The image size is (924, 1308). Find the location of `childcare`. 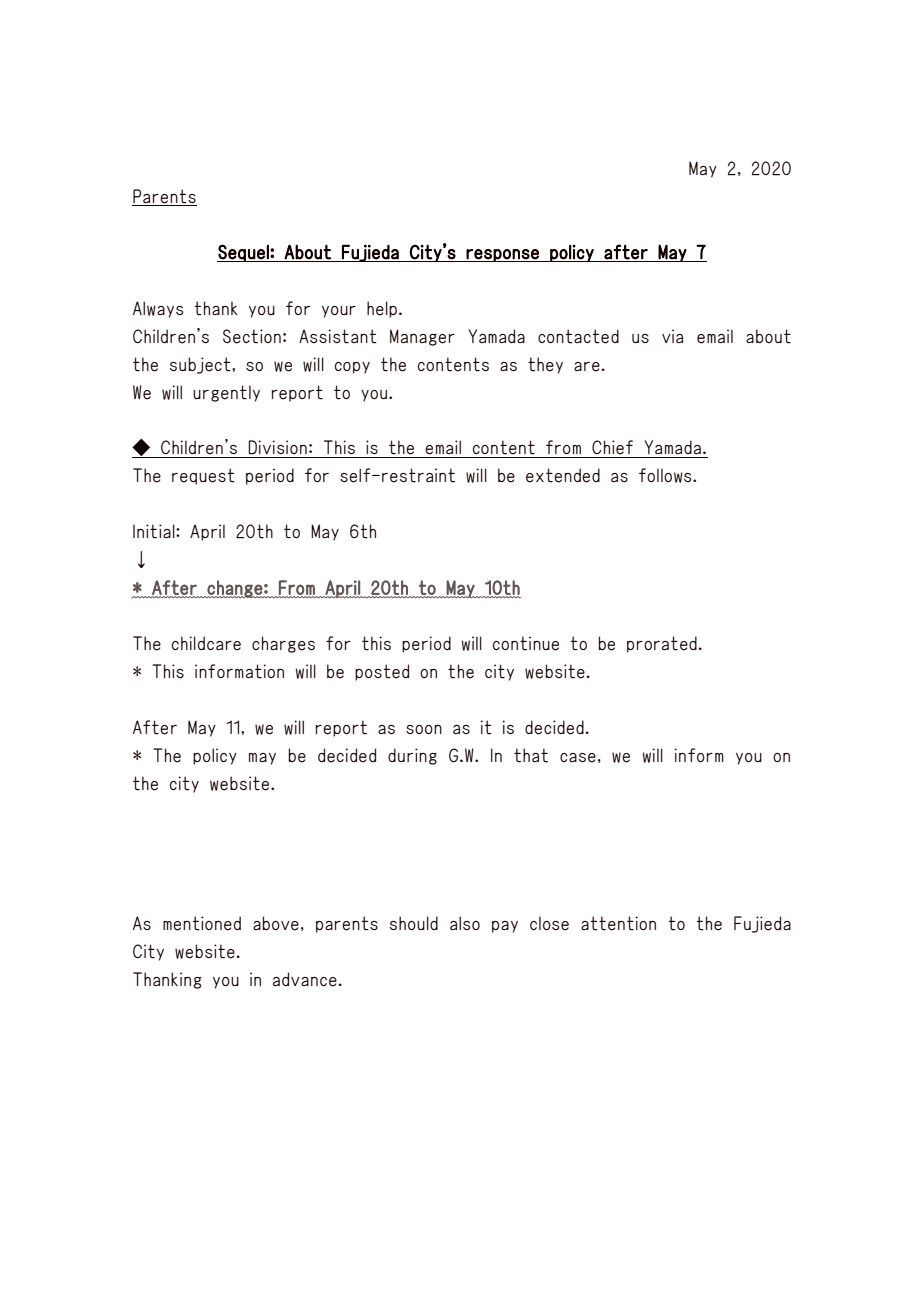

childcare is located at coordinates (206, 643).
